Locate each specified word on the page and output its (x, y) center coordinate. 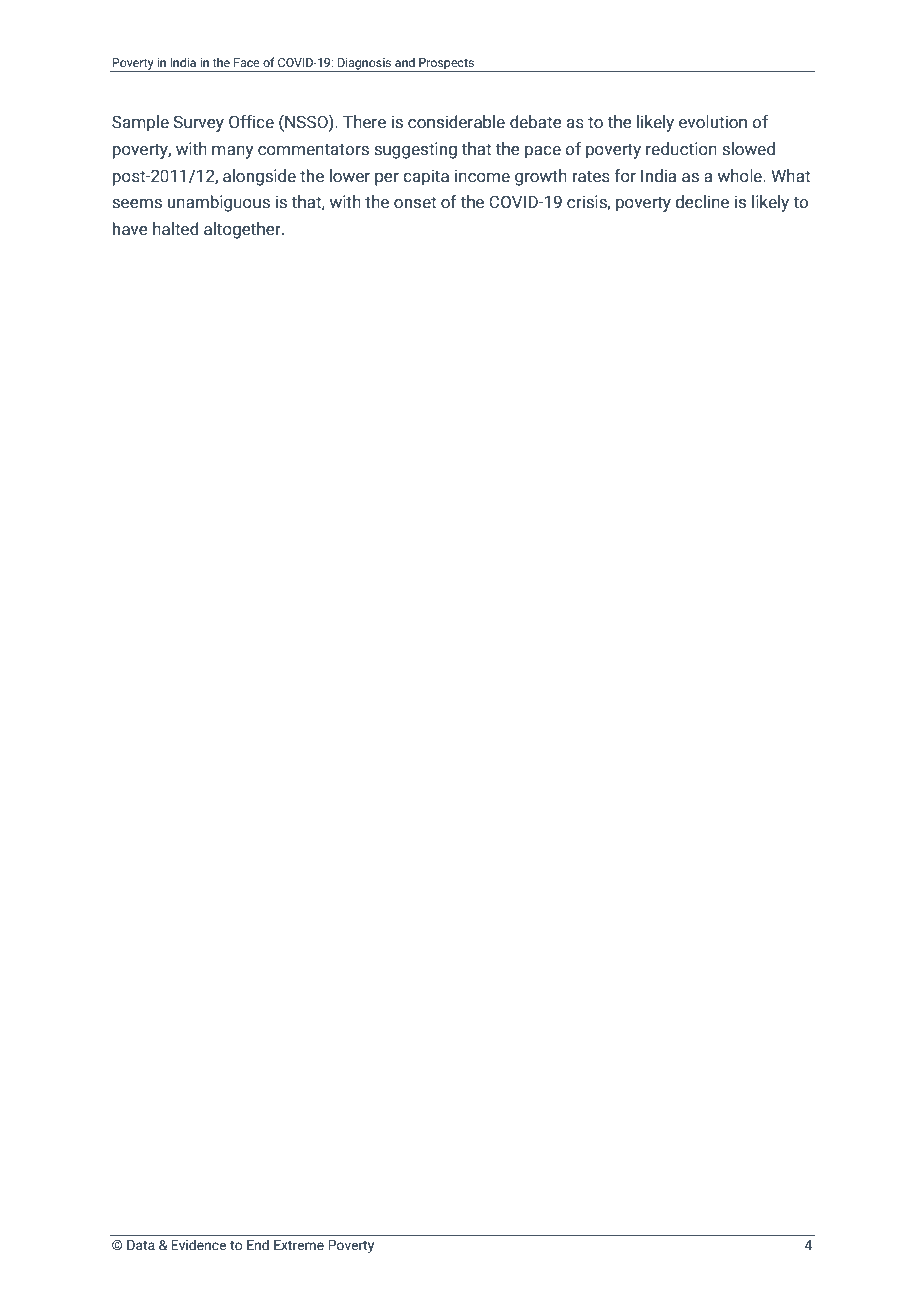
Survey (198, 123)
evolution (713, 122)
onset (415, 202)
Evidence (198, 1244)
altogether (243, 230)
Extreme (299, 1245)
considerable (456, 122)
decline (702, 202)
